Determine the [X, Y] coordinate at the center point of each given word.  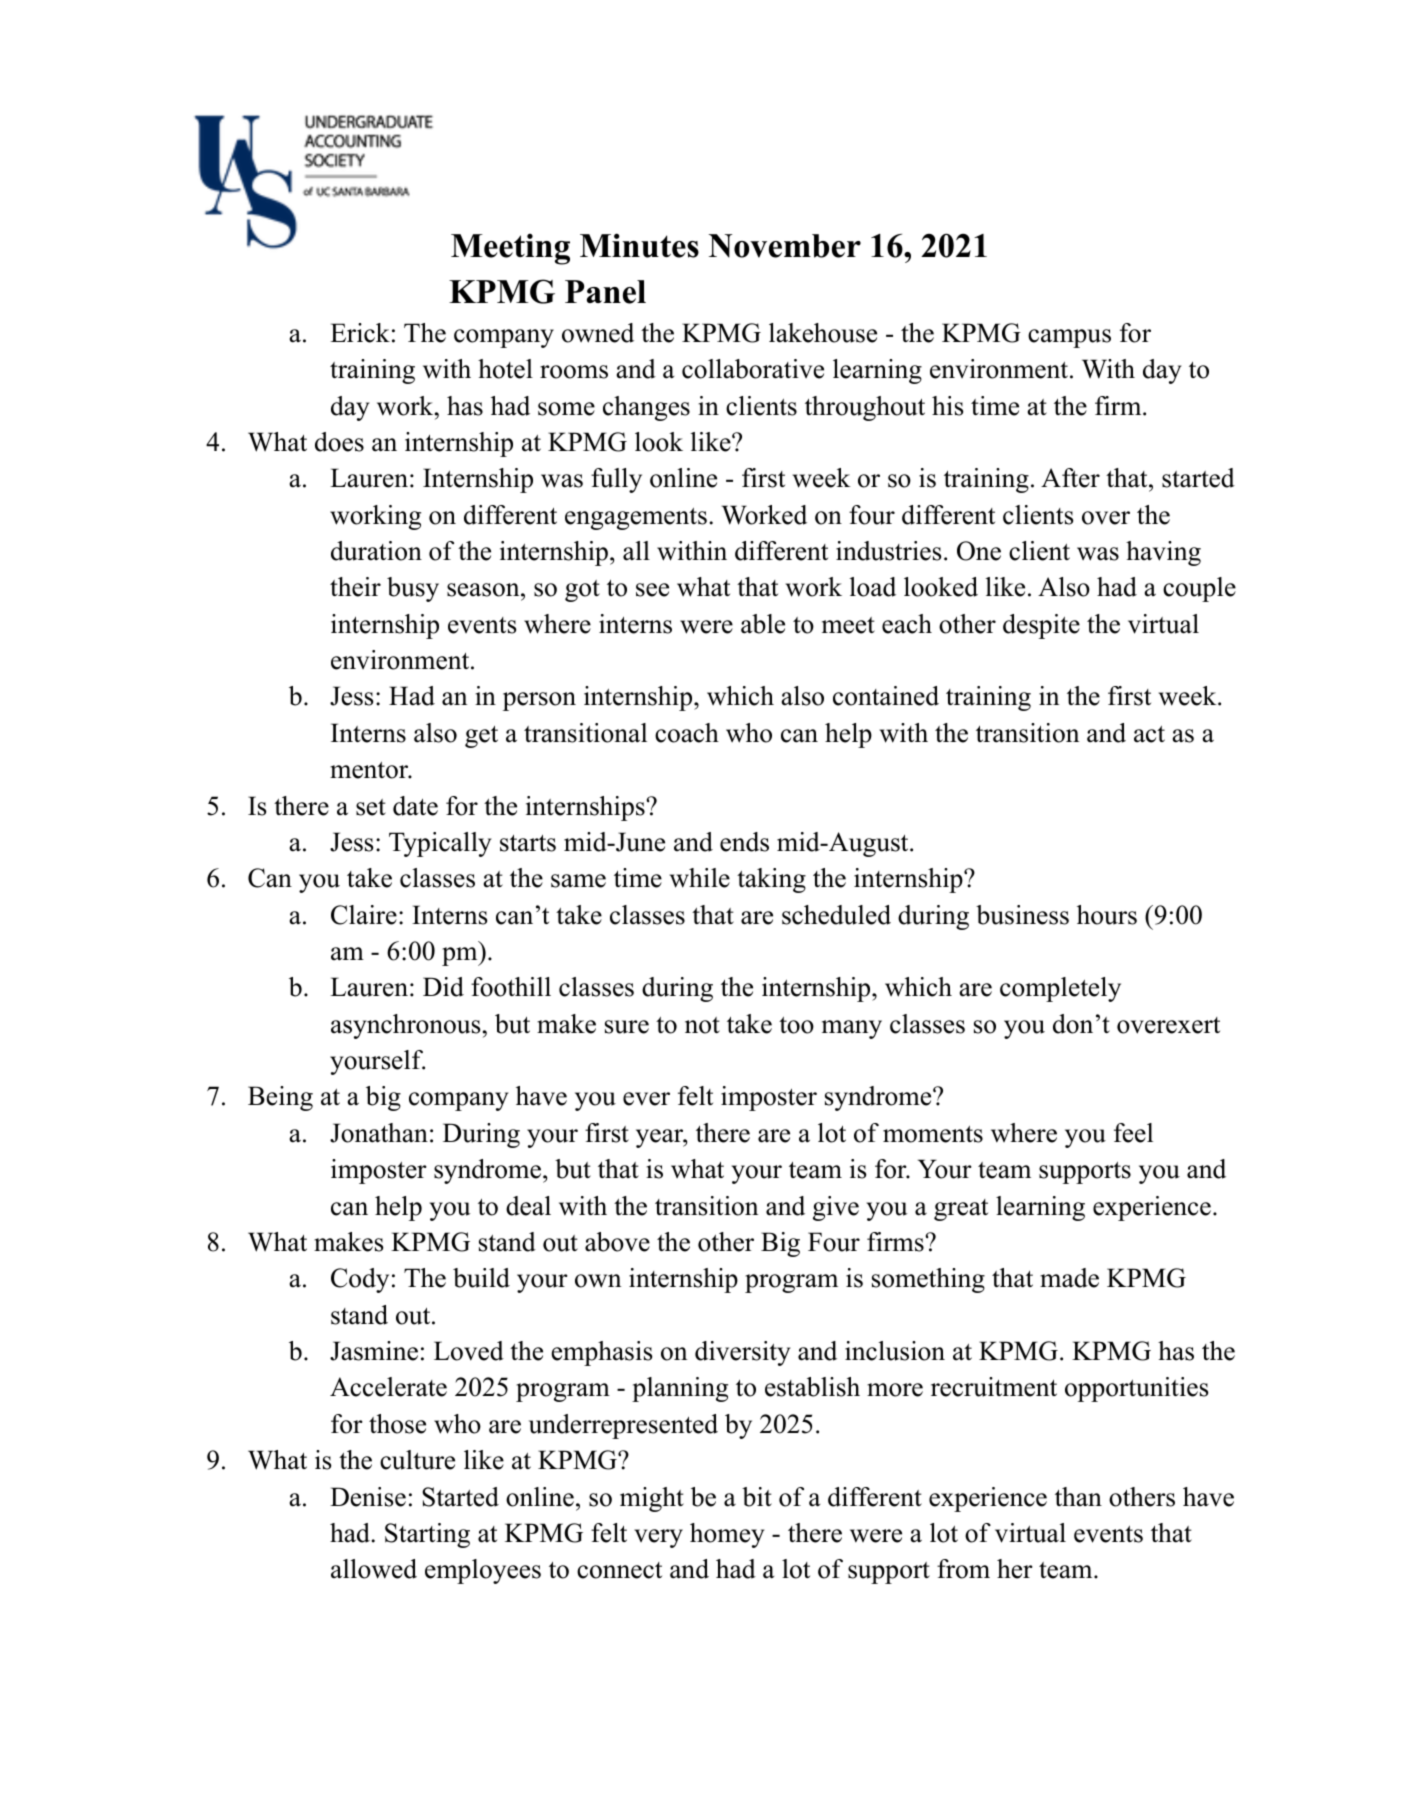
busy [413, 589]
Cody [360, 1280]
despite [1041, 626]
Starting [427, 1535]
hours [1107, 915]
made [1069, 1278]
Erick [360, 333]
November [785, 246]
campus [1069, 338]
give [836, 1208]
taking [771, 880]
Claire [364, 915]
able [763, 624]
